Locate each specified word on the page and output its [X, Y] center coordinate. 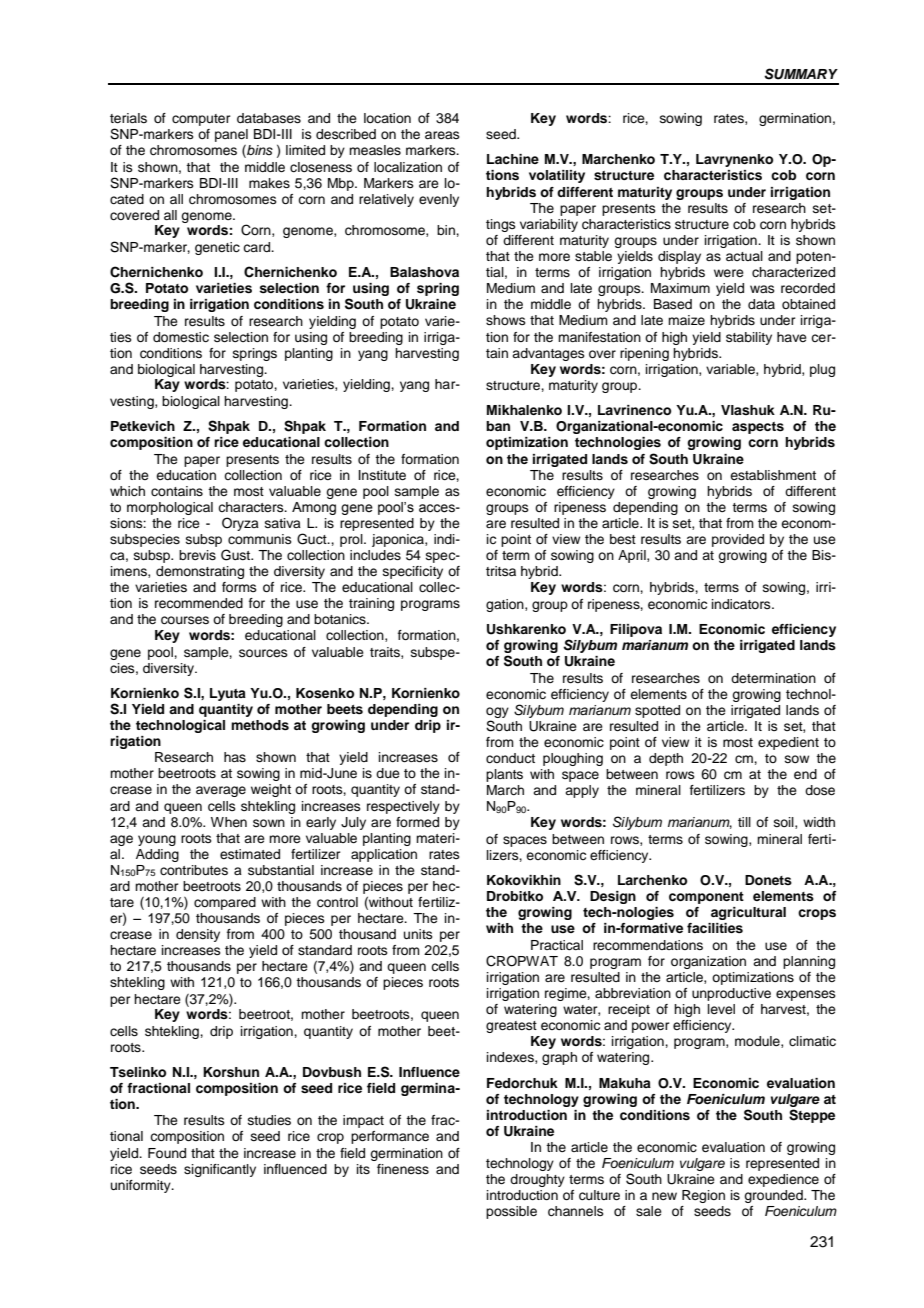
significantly [220, 1170]
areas [442, 135]
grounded [774, 1196]
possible [511, 1212]
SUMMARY [801, 74]
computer [201, 120]
